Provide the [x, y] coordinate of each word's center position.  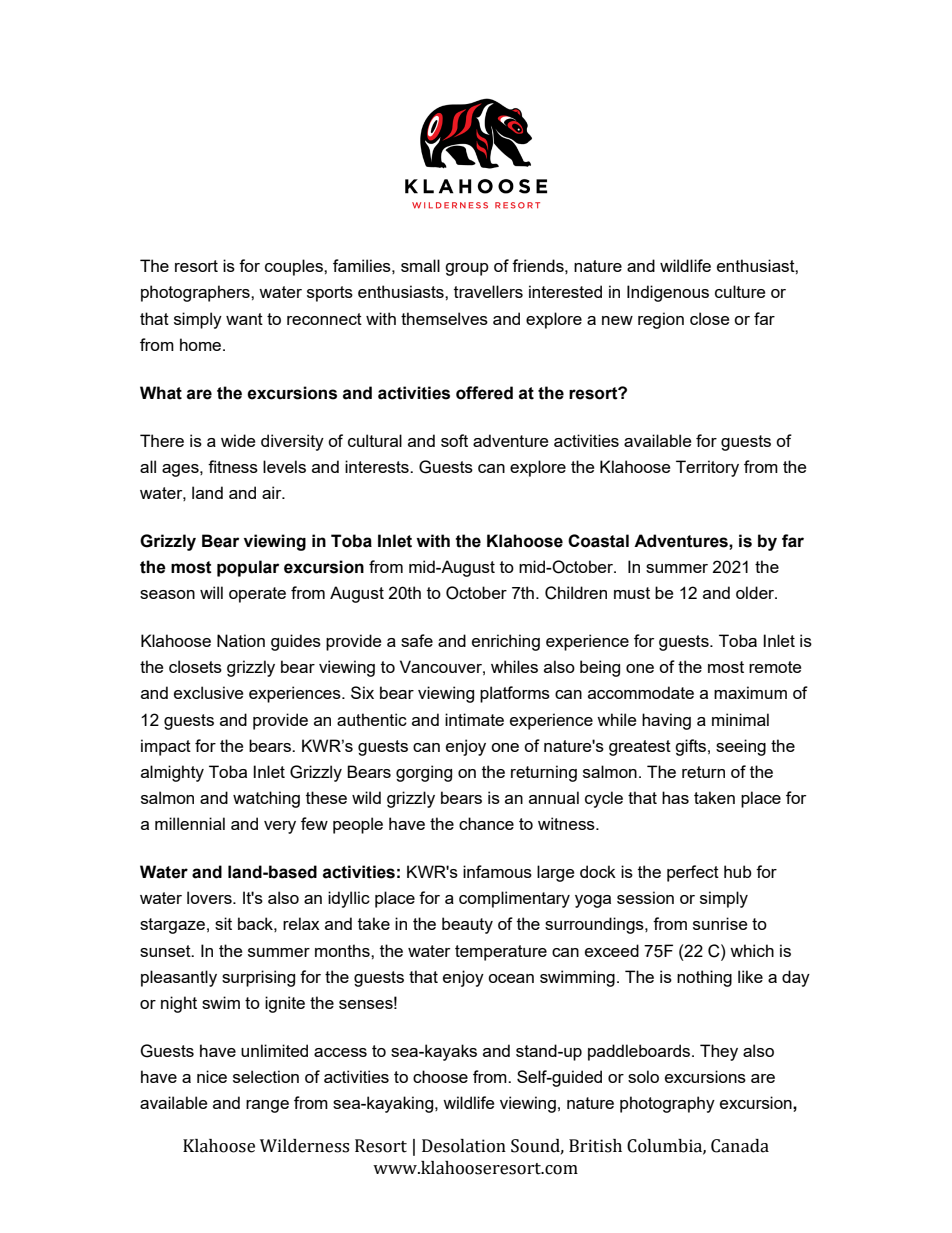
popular [248, 568]
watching [266, 799]
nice [212, 1076]
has [675, 797]
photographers [196, 293]
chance [486, 823]
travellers [488, 291]
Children [576, 593]
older [756, 592]
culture [740, 291]
